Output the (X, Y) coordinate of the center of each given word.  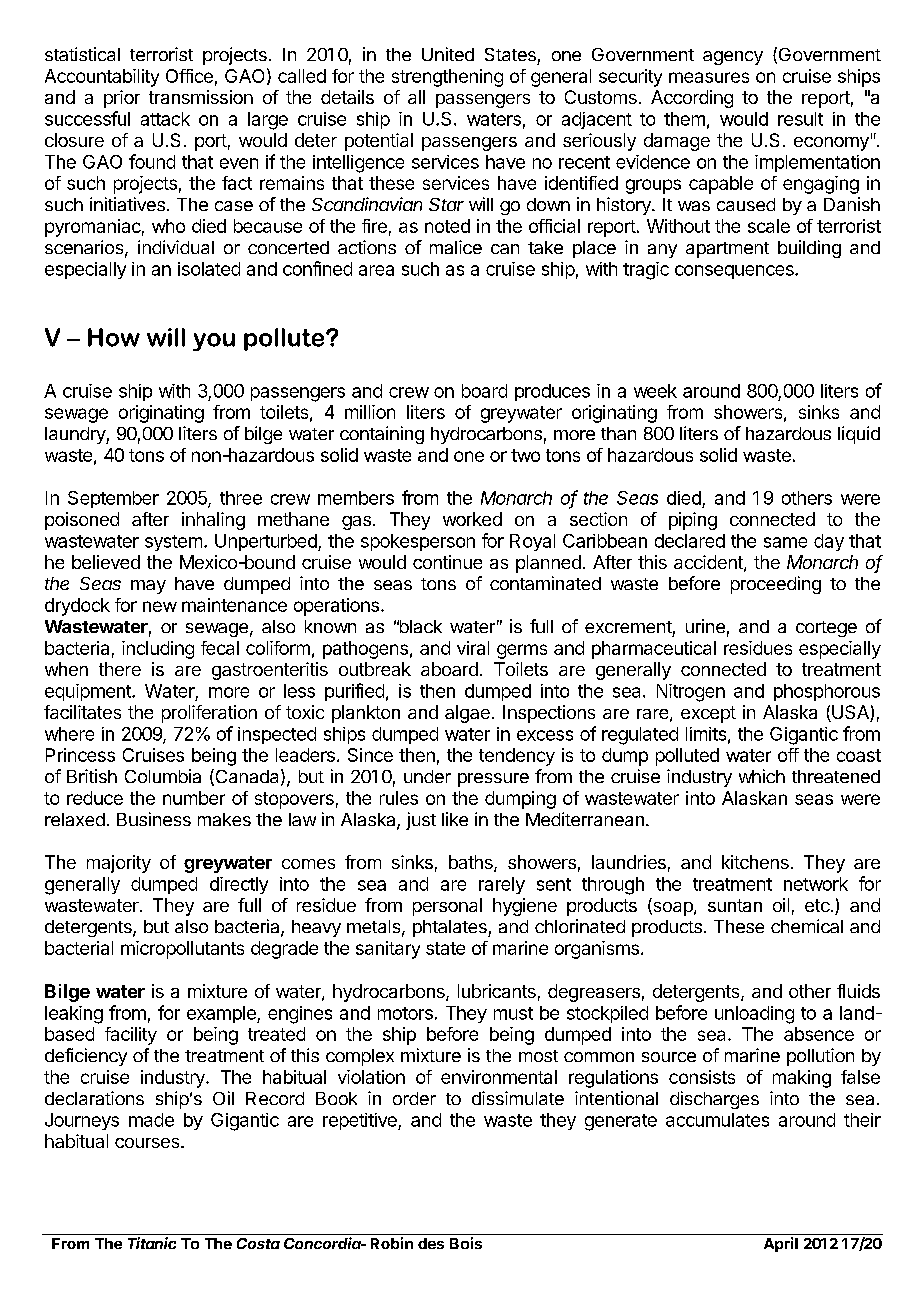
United (448, 54)
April (781, 1244)
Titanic (152, 1243)
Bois (466, 1243)
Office (189, 76)
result (800, 119)
